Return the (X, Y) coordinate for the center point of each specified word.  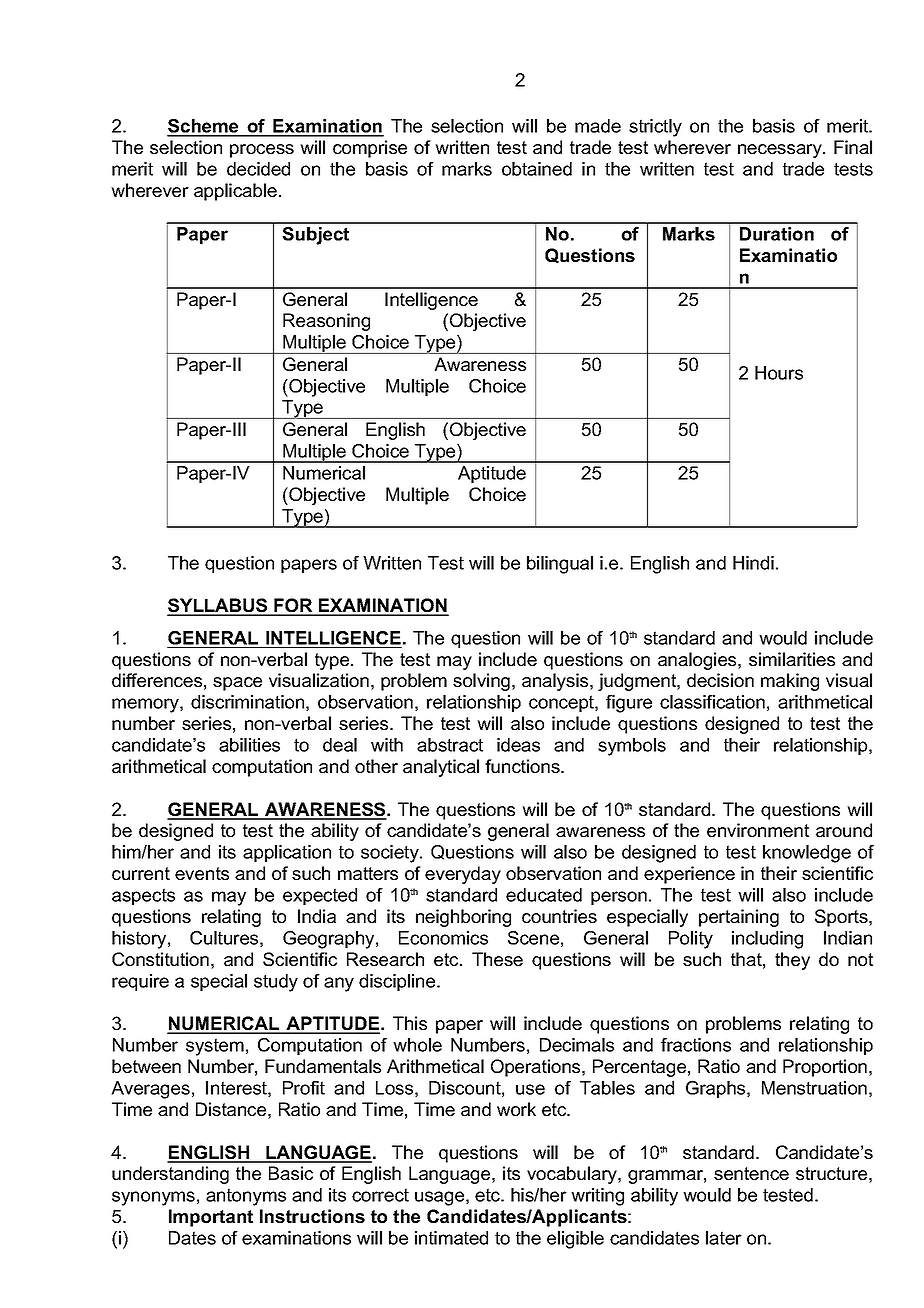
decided (258, 169)
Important (211, 1218)
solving (481, 682)
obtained (537, 169)
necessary (781, 151)
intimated (451, 1238)
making (790, 682)
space (237, 684)
